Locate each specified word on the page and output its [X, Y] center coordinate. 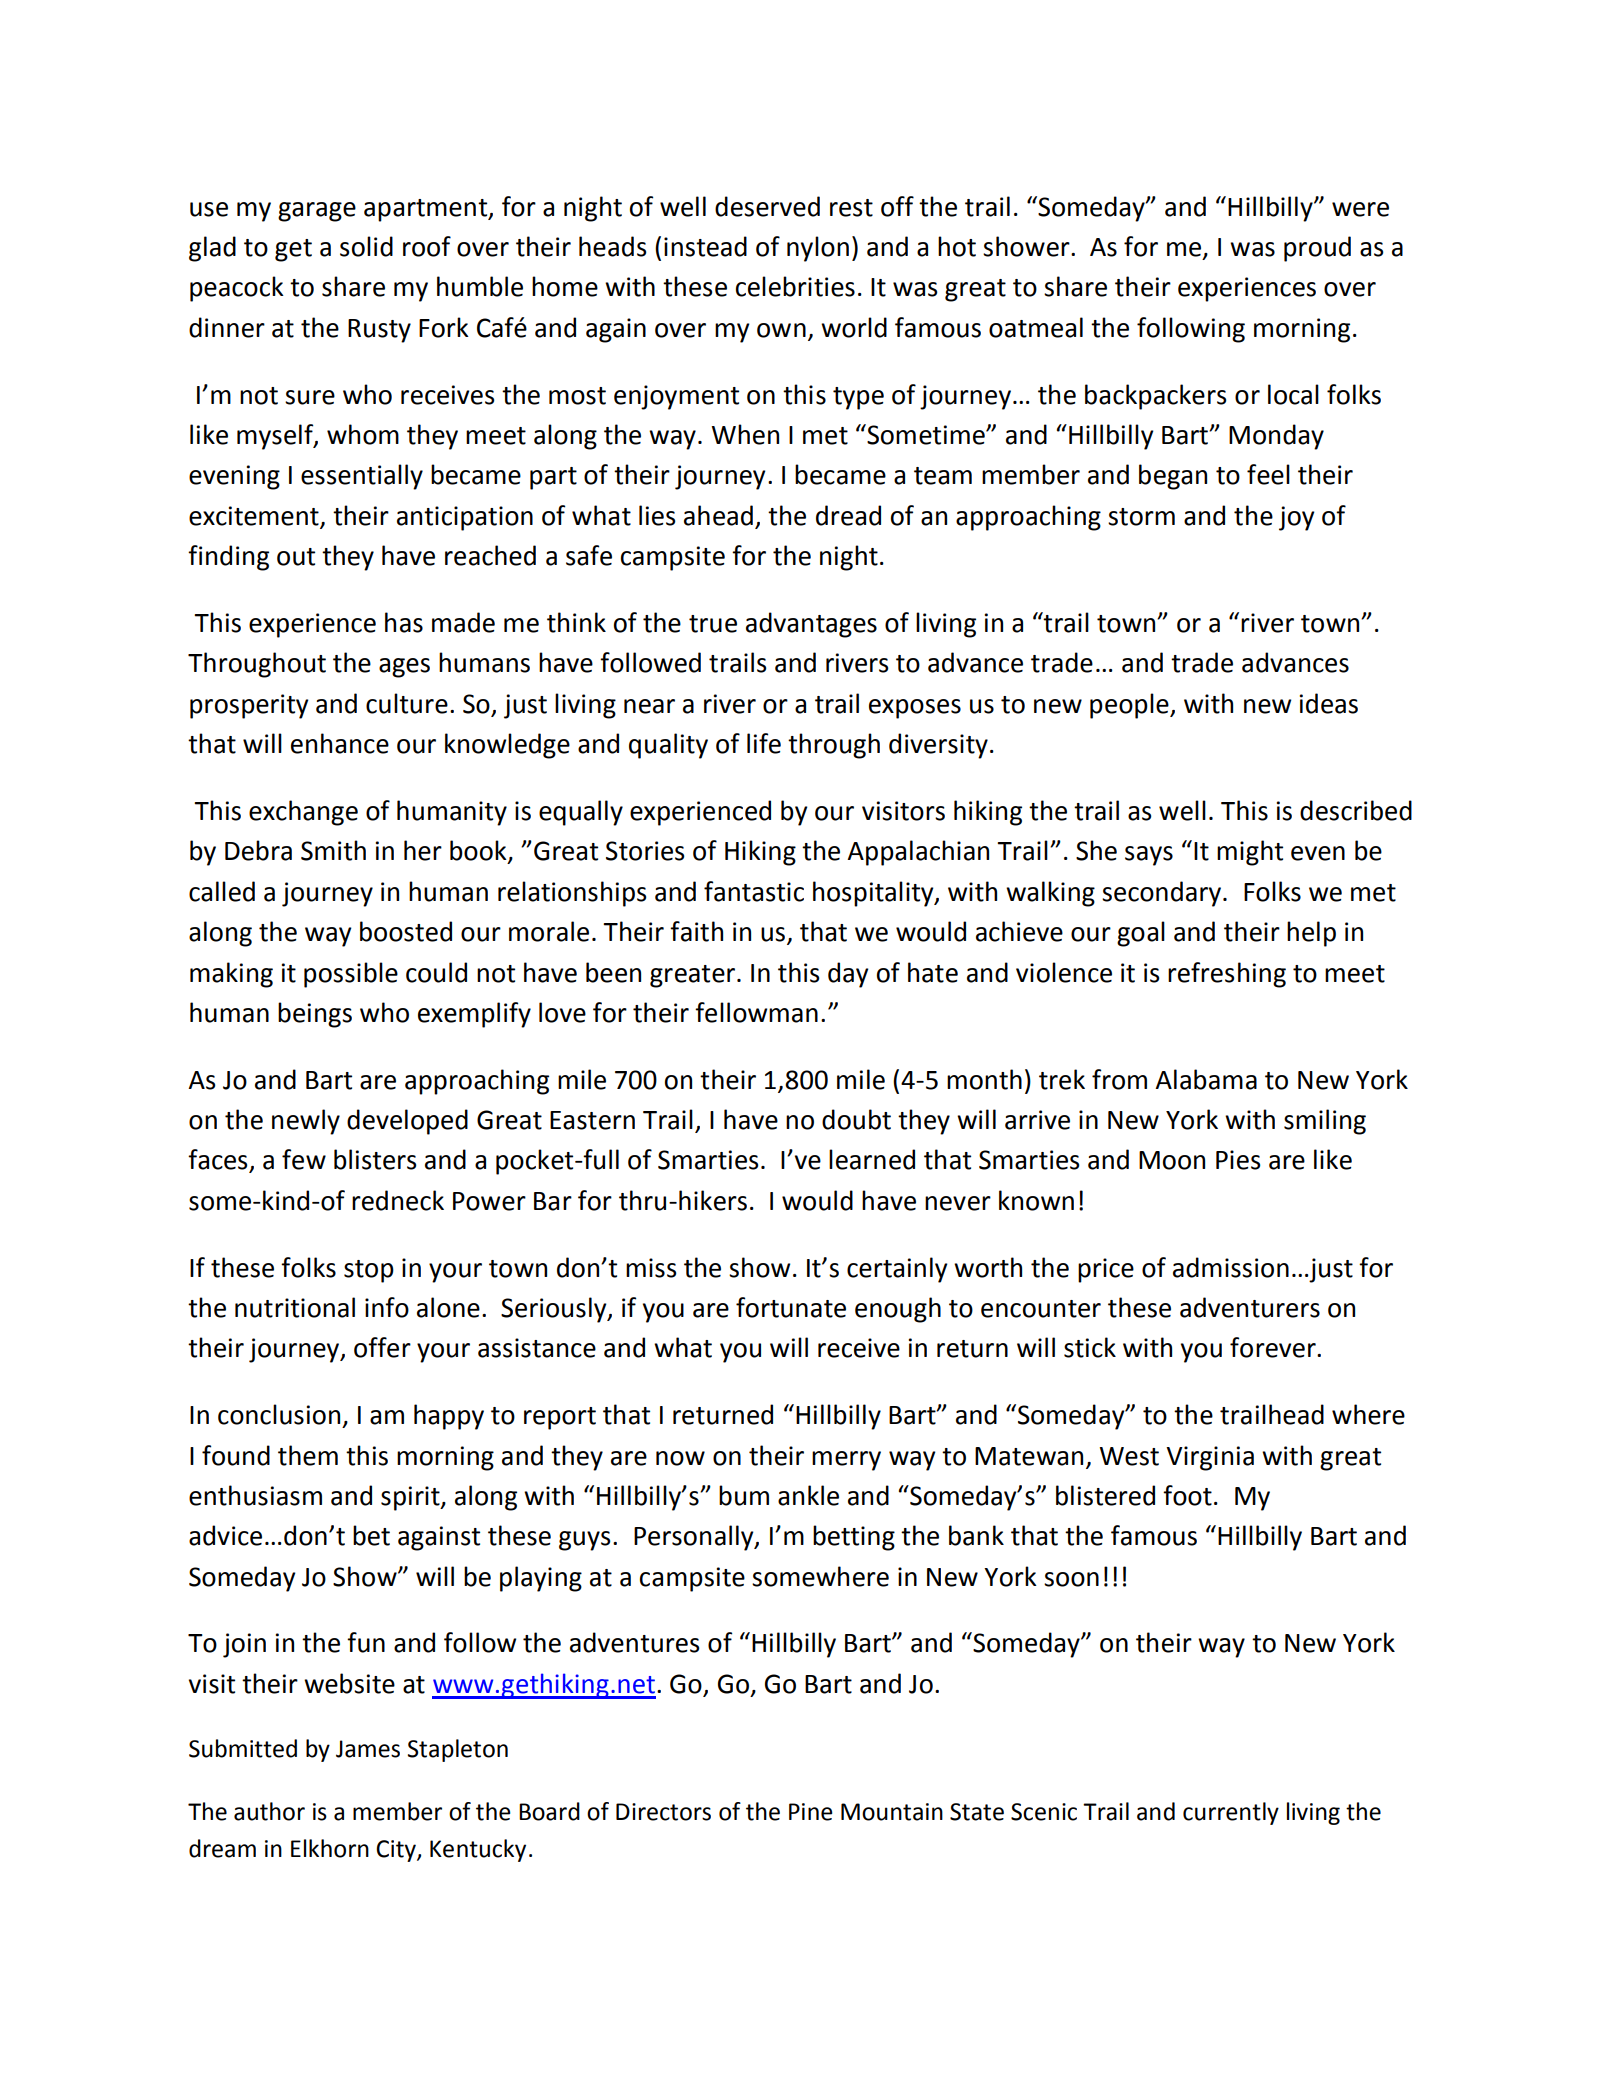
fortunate [791, 1307]
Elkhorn [330, 1848]
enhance [340, 743]
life [764, 743]
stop [369, 1271]
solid [366, 246]
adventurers [1250, 1307]
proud [1317, 249]
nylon [818, 249]
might [1250, 853]
